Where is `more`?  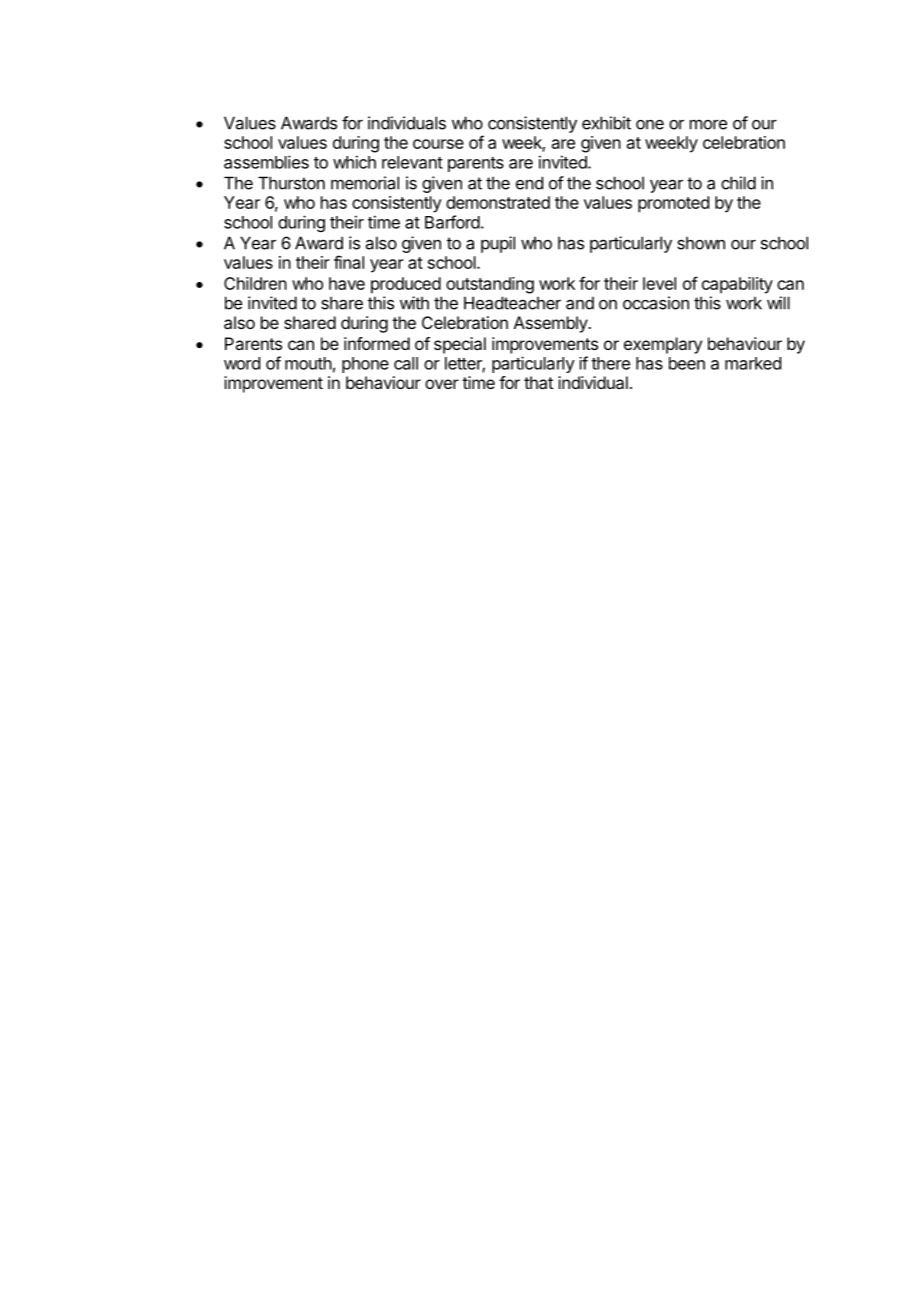 more is located at coordinates (708, 124).
